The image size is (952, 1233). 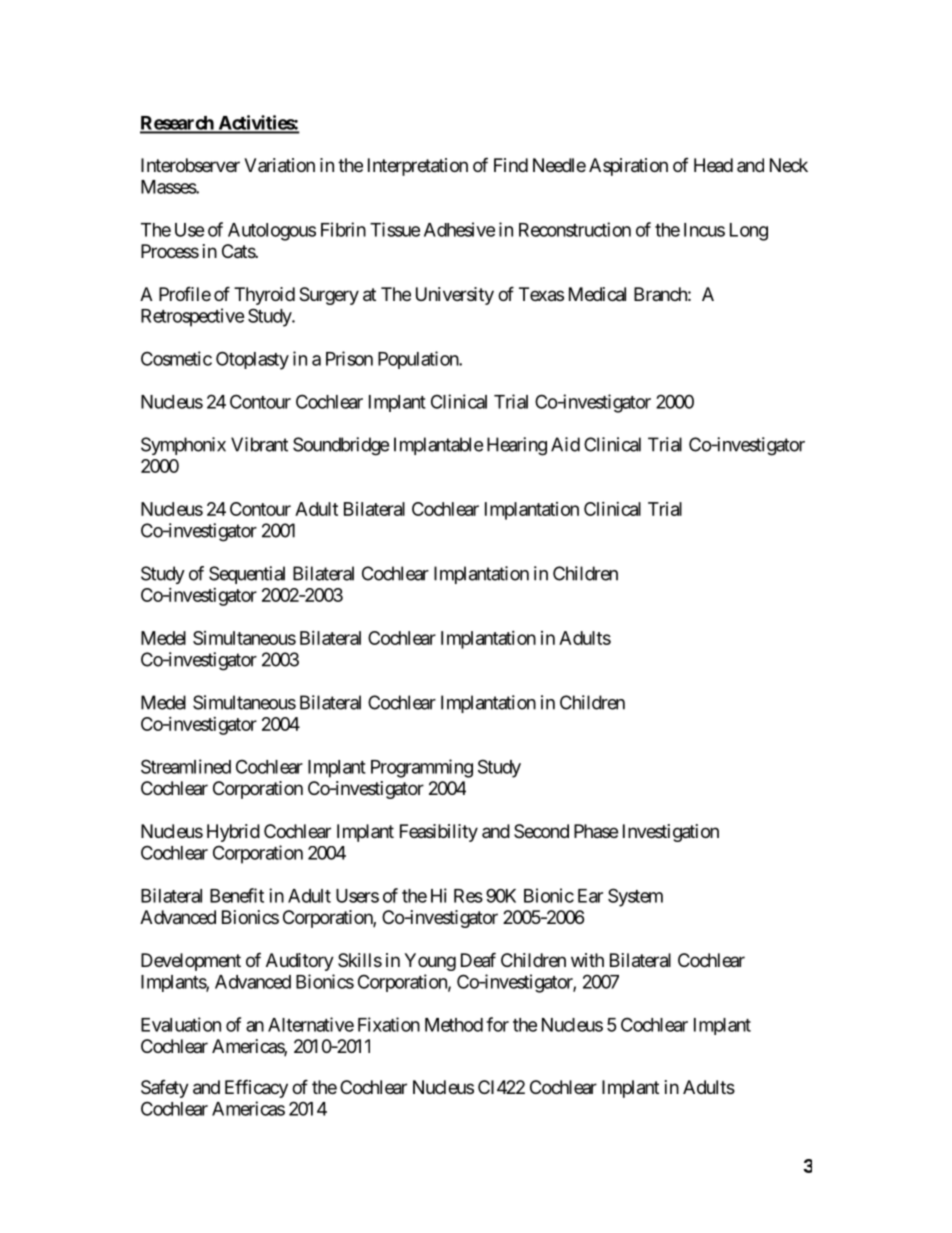 What do you see at coordinates (247, 575) in the screenshot?
I see `Sequential` at bounding box center [247, 575].
